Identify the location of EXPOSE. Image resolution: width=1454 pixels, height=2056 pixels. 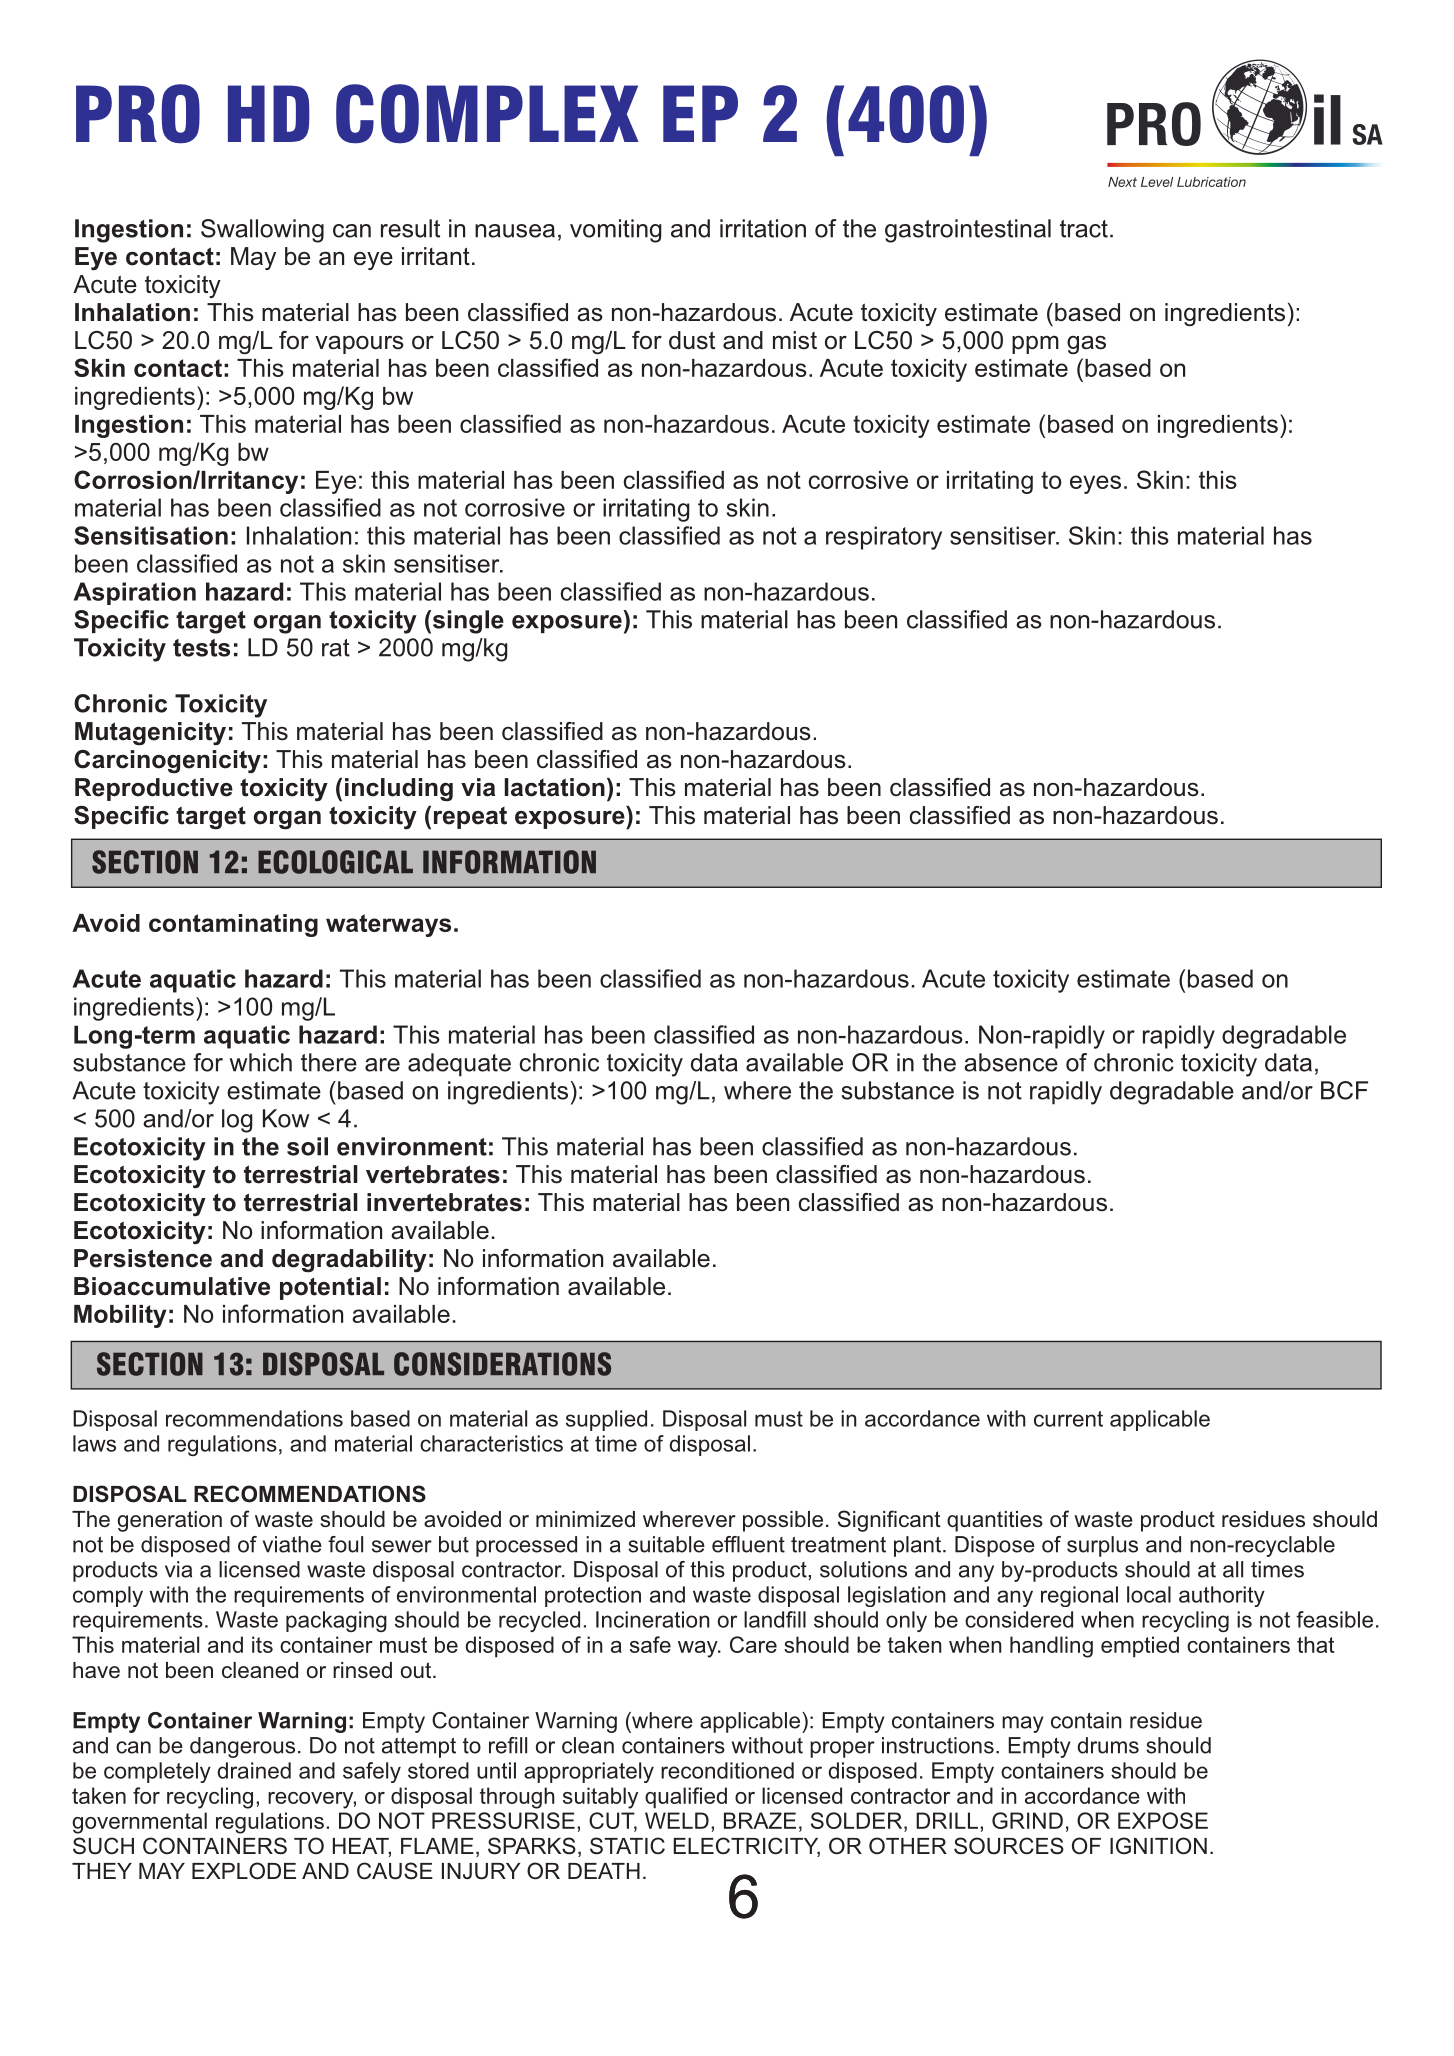
(1163, 1820).
